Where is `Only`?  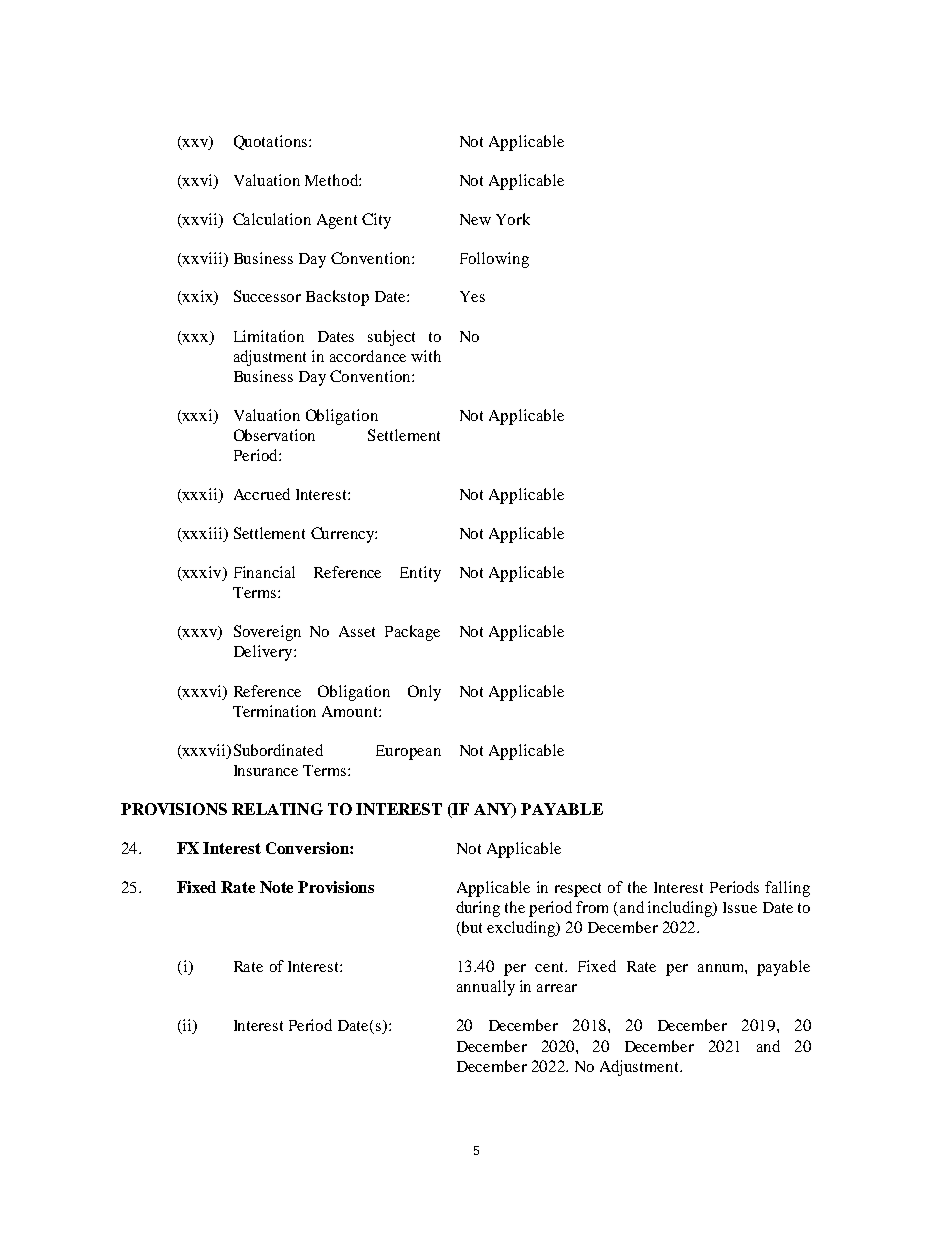
Only is located at coordinates (424, 693).
